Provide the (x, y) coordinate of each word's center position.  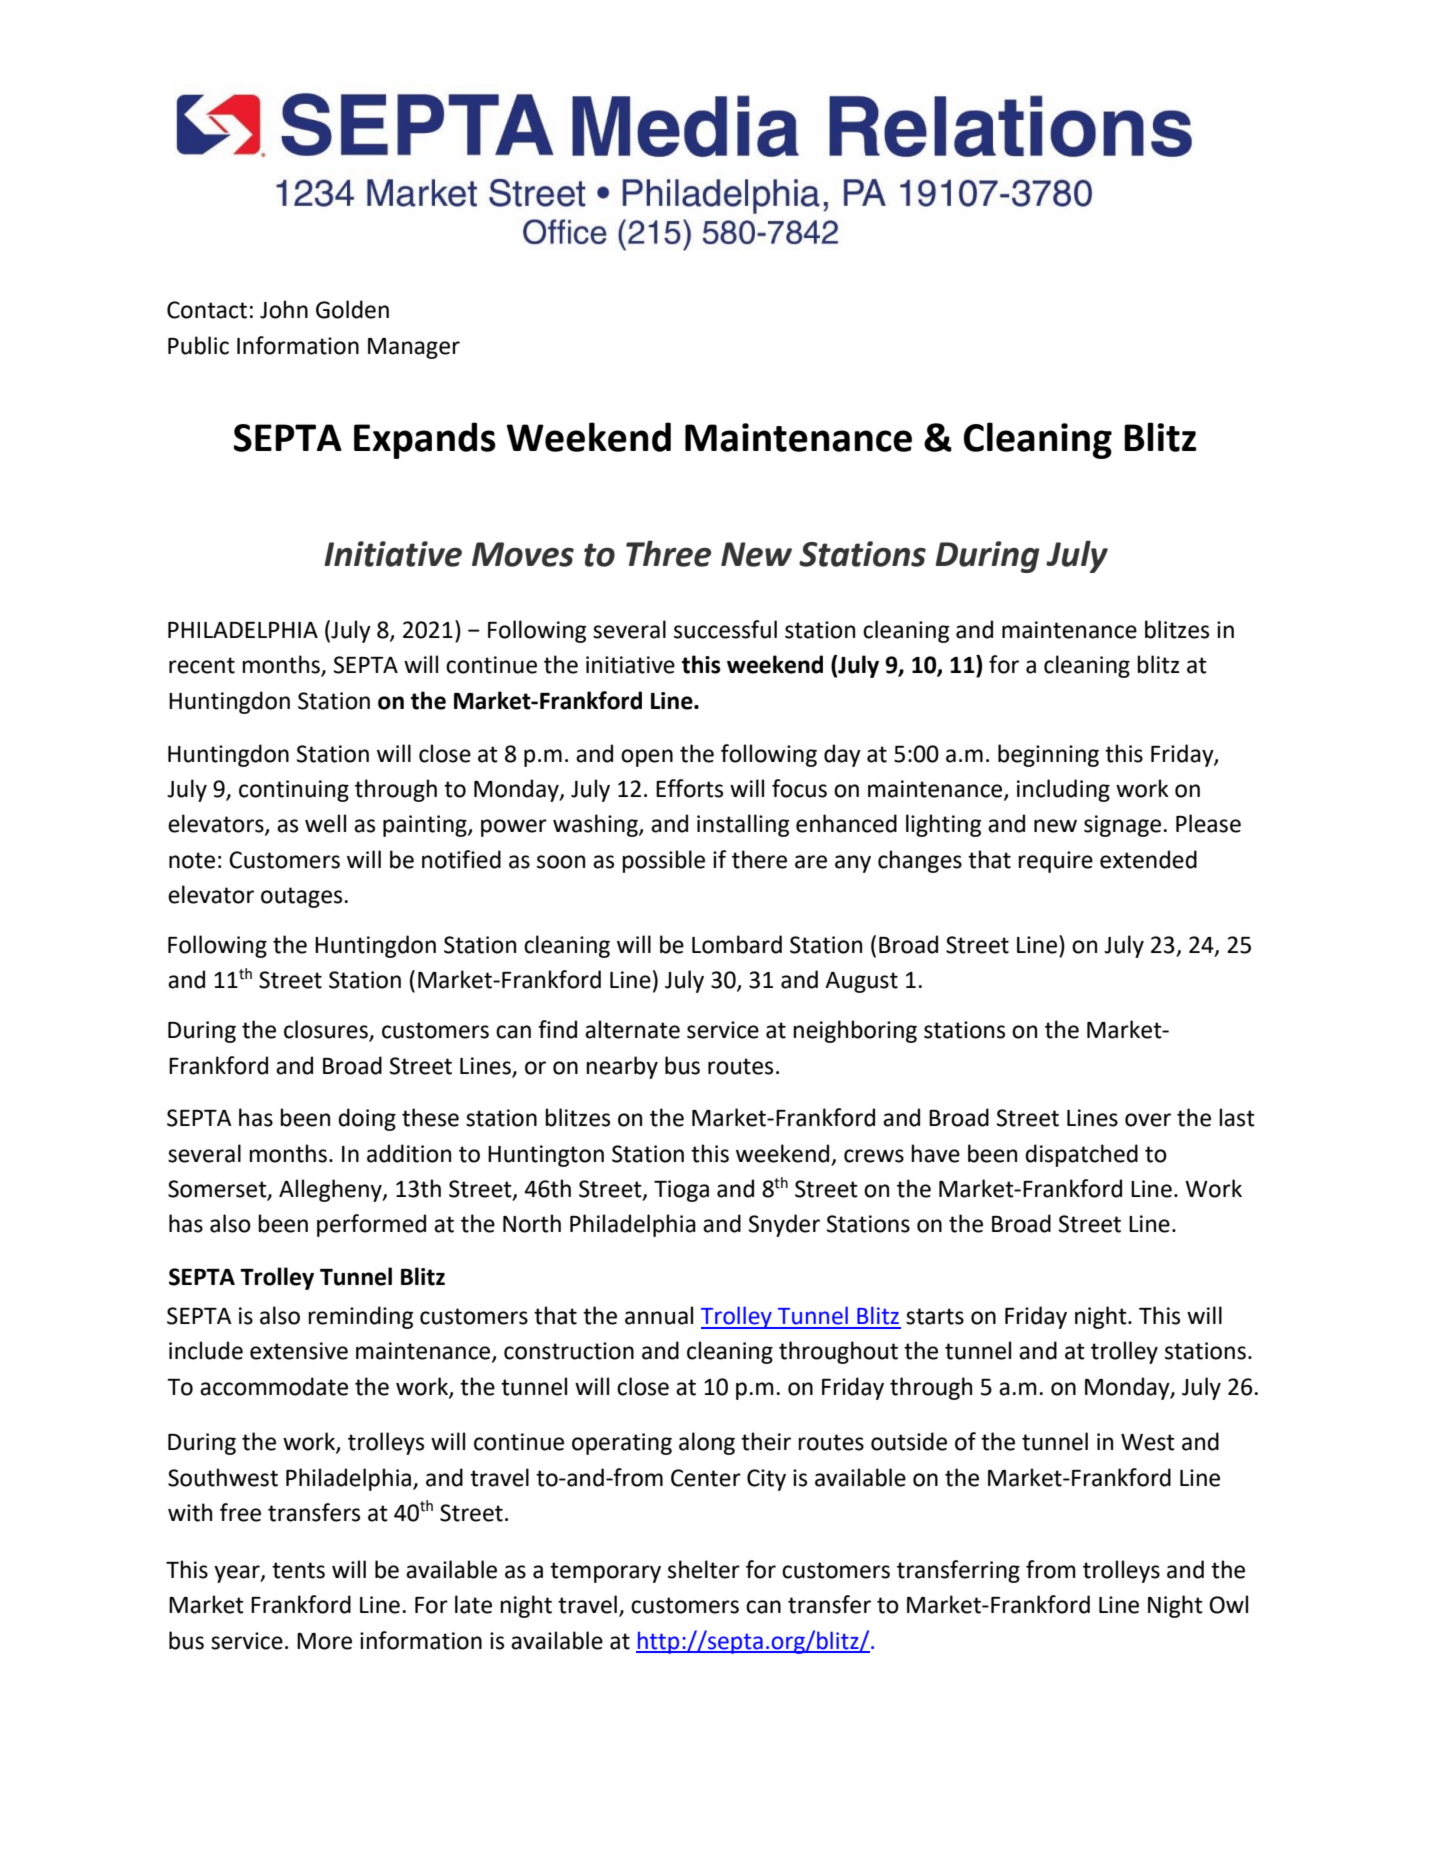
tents (298, 1570)
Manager (414, 348)
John (284, 309)
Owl (1228, 1604)
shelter (704, 1569)
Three (668, 553)
